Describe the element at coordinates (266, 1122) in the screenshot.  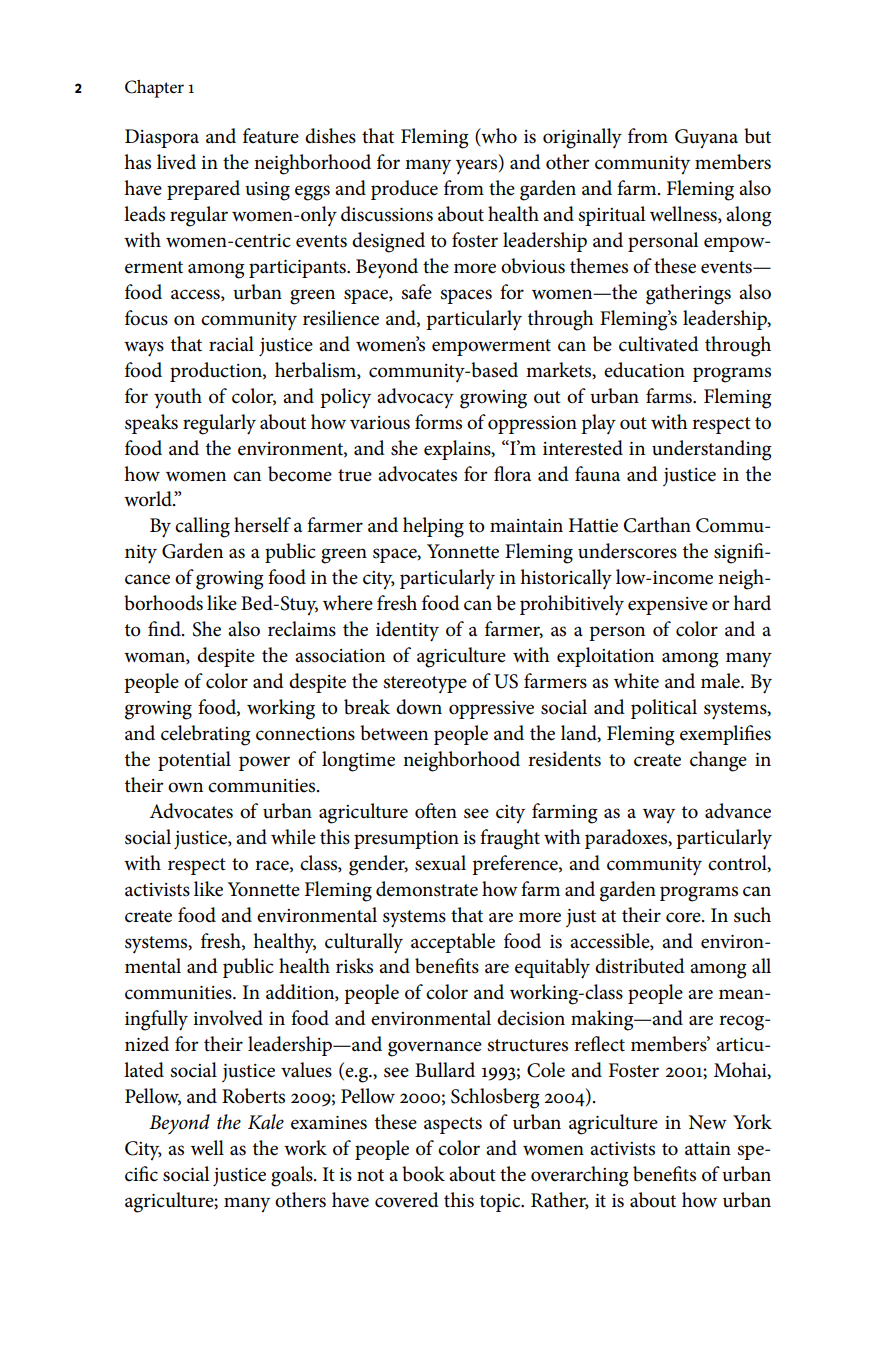
I see `Kale` at that location.
